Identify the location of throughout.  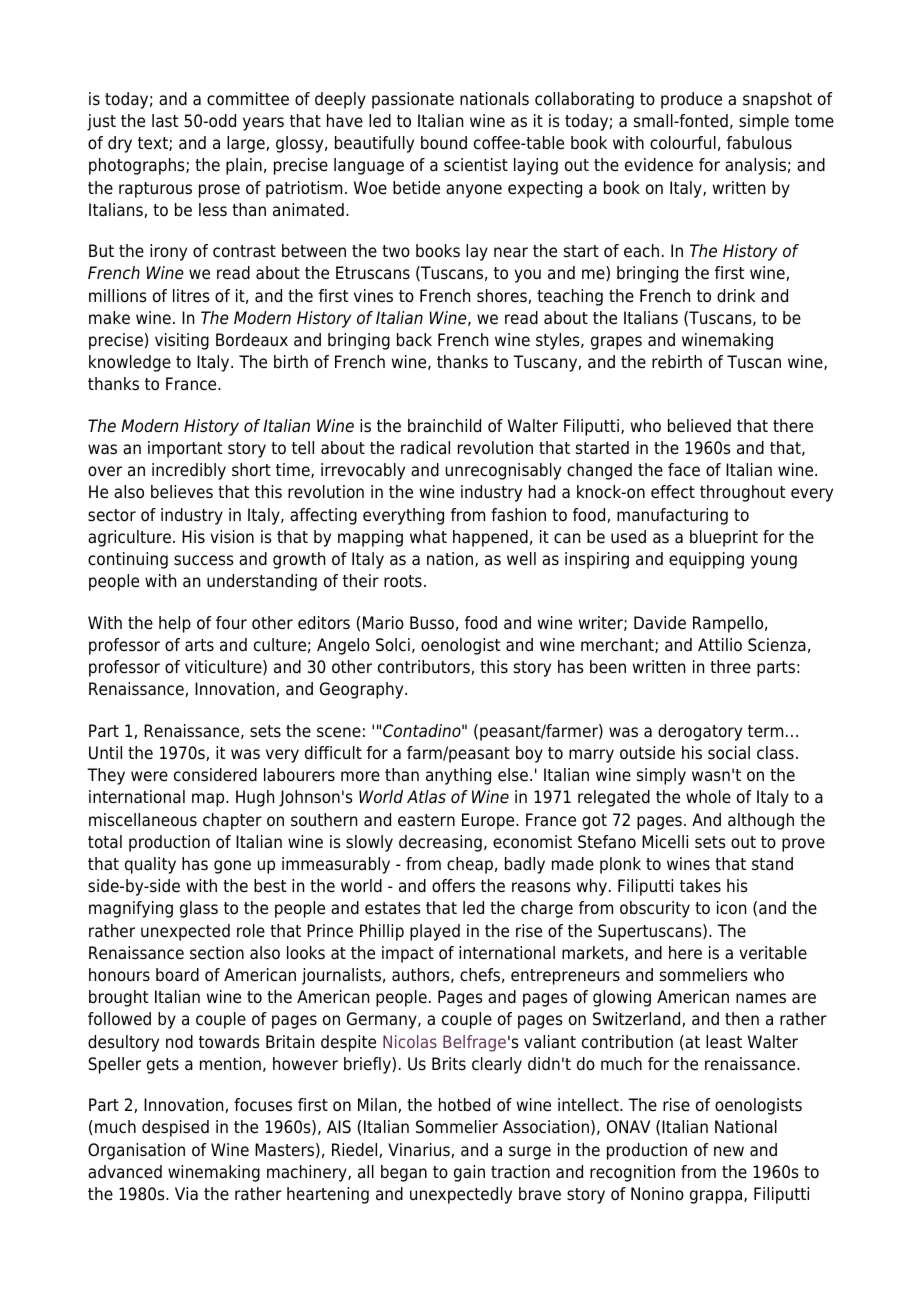
(742, 493).
